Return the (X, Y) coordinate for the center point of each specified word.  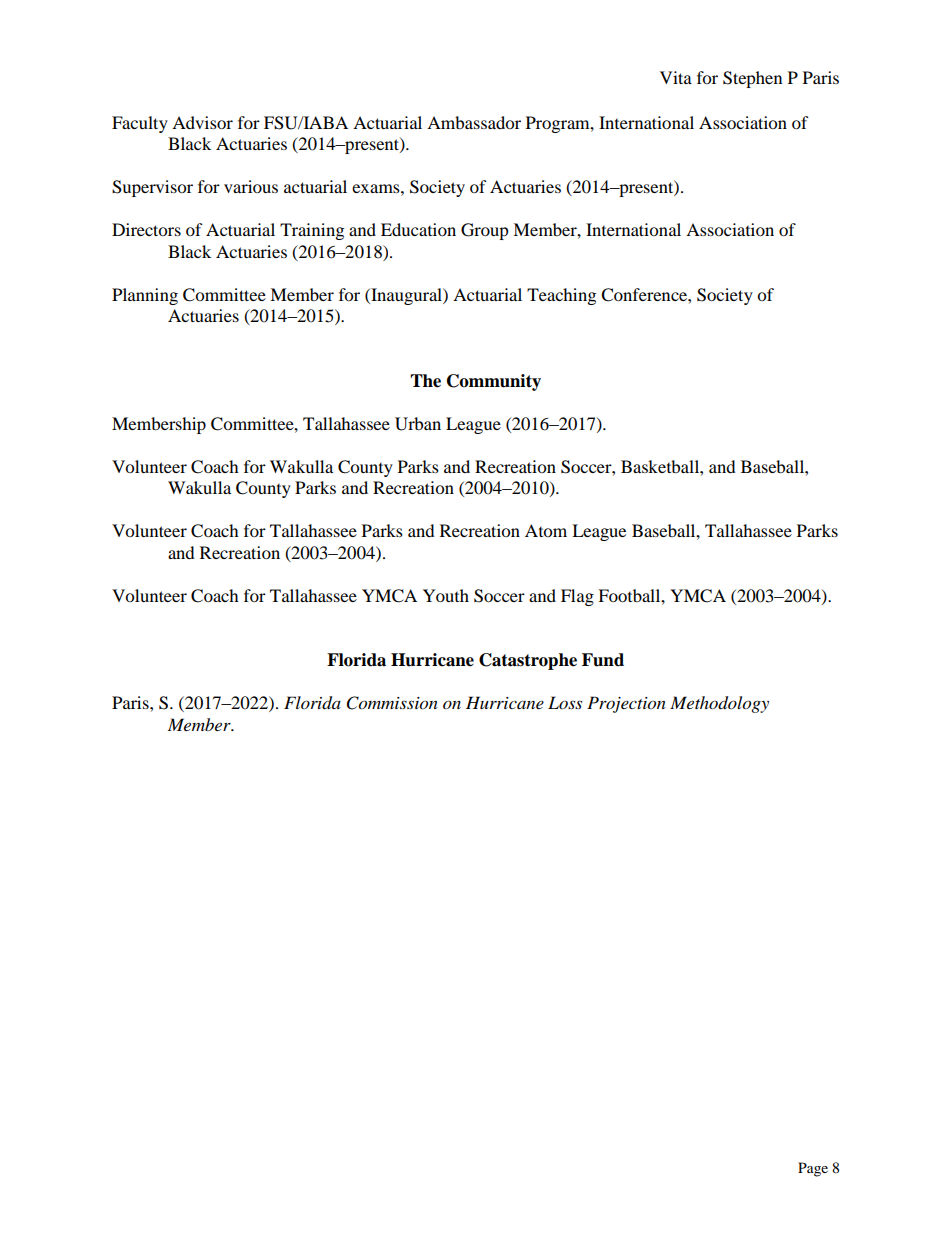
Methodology (719, 704)
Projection (626, 704)
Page (813, 1169)
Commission (392, 703)
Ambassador (474, 122)
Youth (446, 595)
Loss (565, 702)
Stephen (752, 79)
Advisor (202, 122)
